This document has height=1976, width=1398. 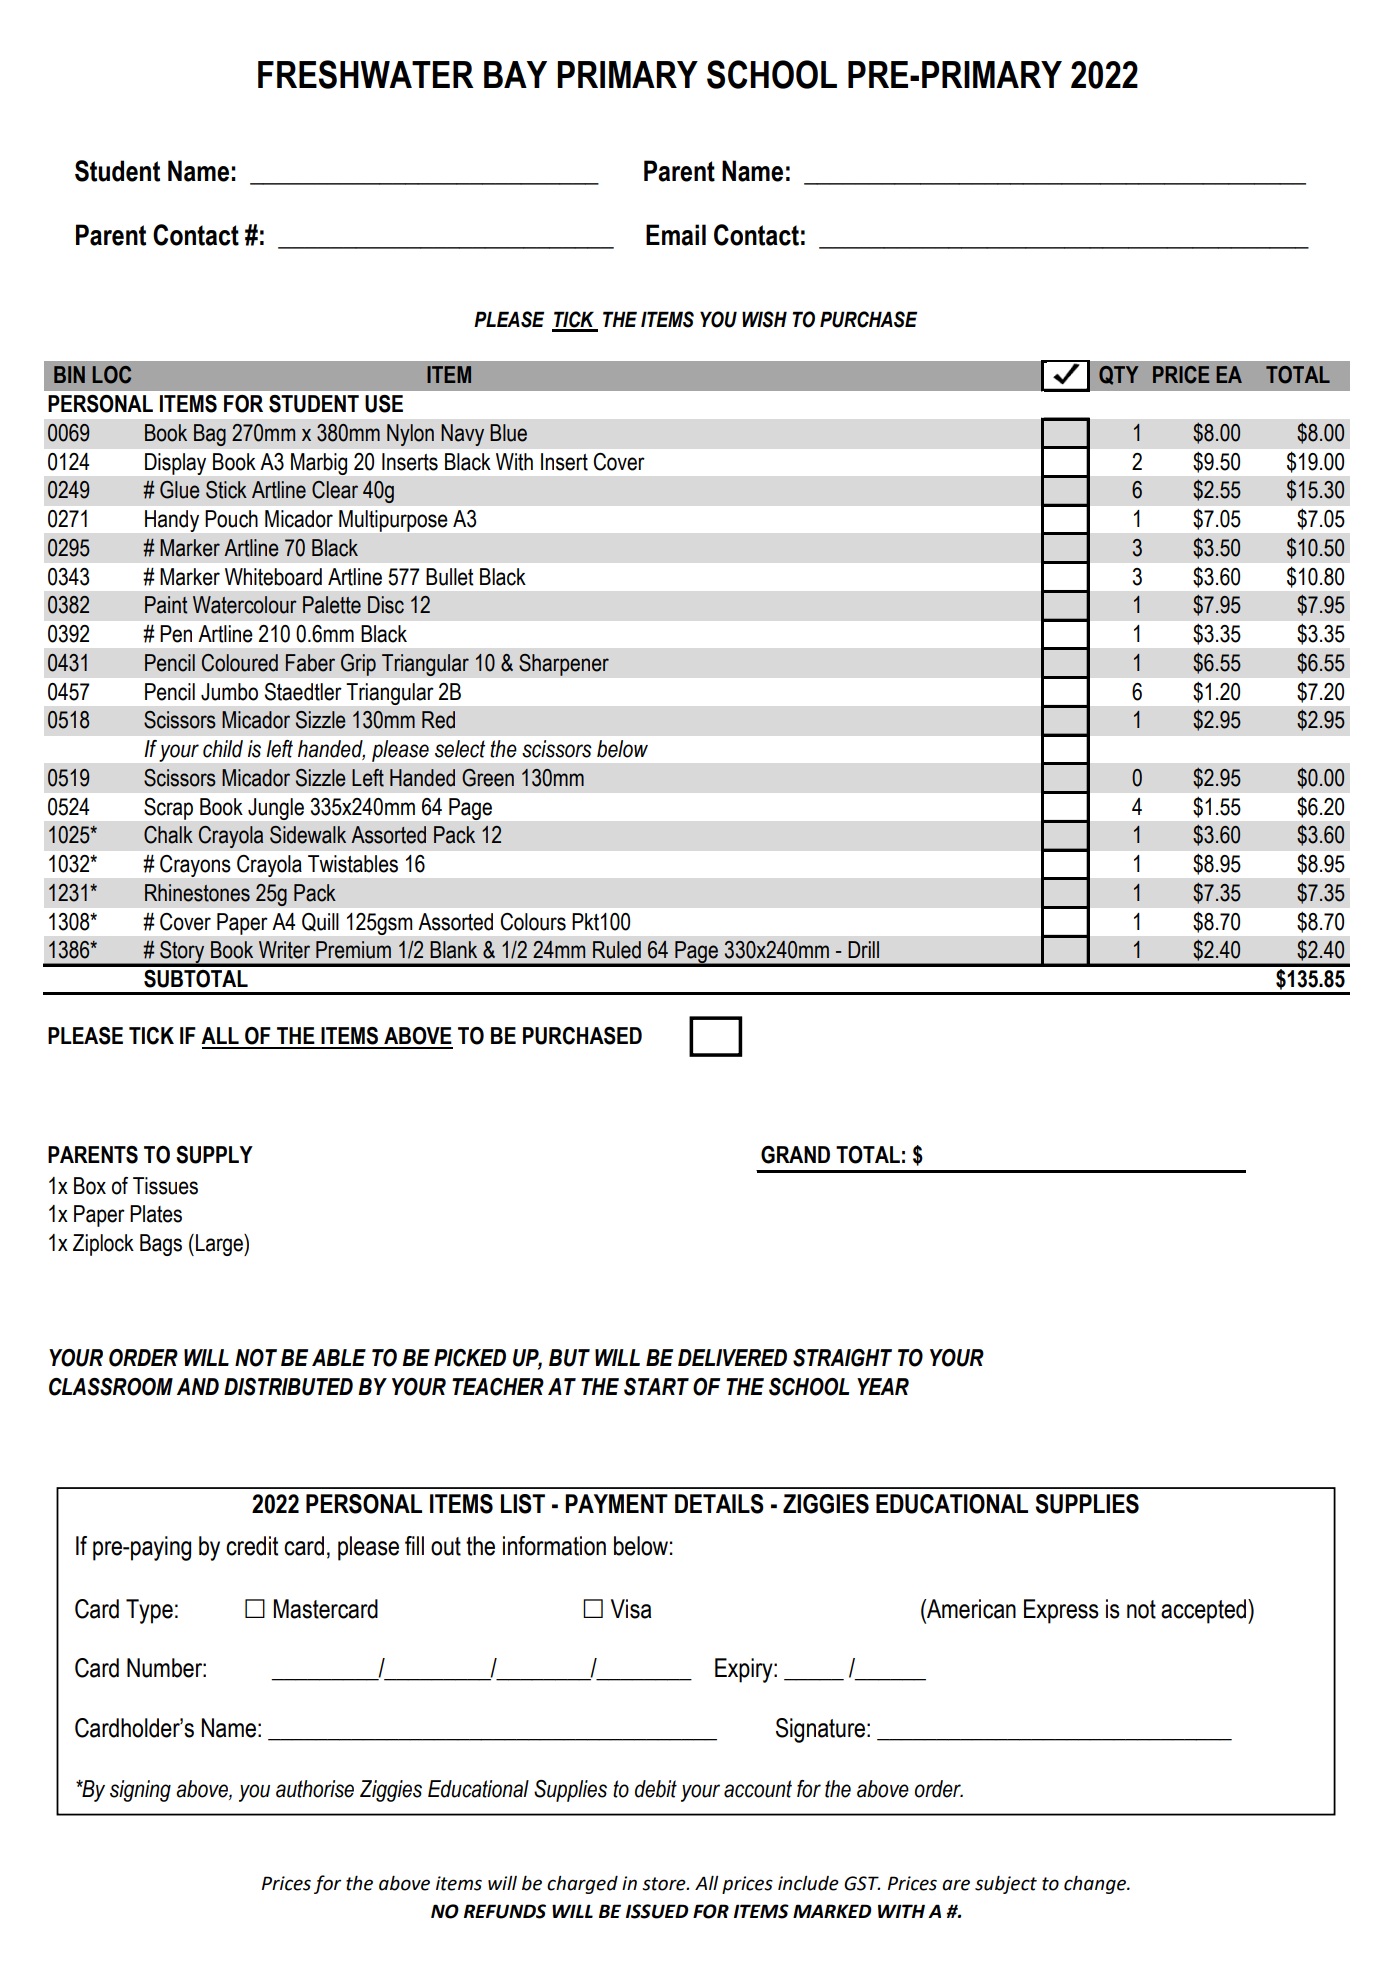 I want to click on Ruled, so click(x=617, y=950).
